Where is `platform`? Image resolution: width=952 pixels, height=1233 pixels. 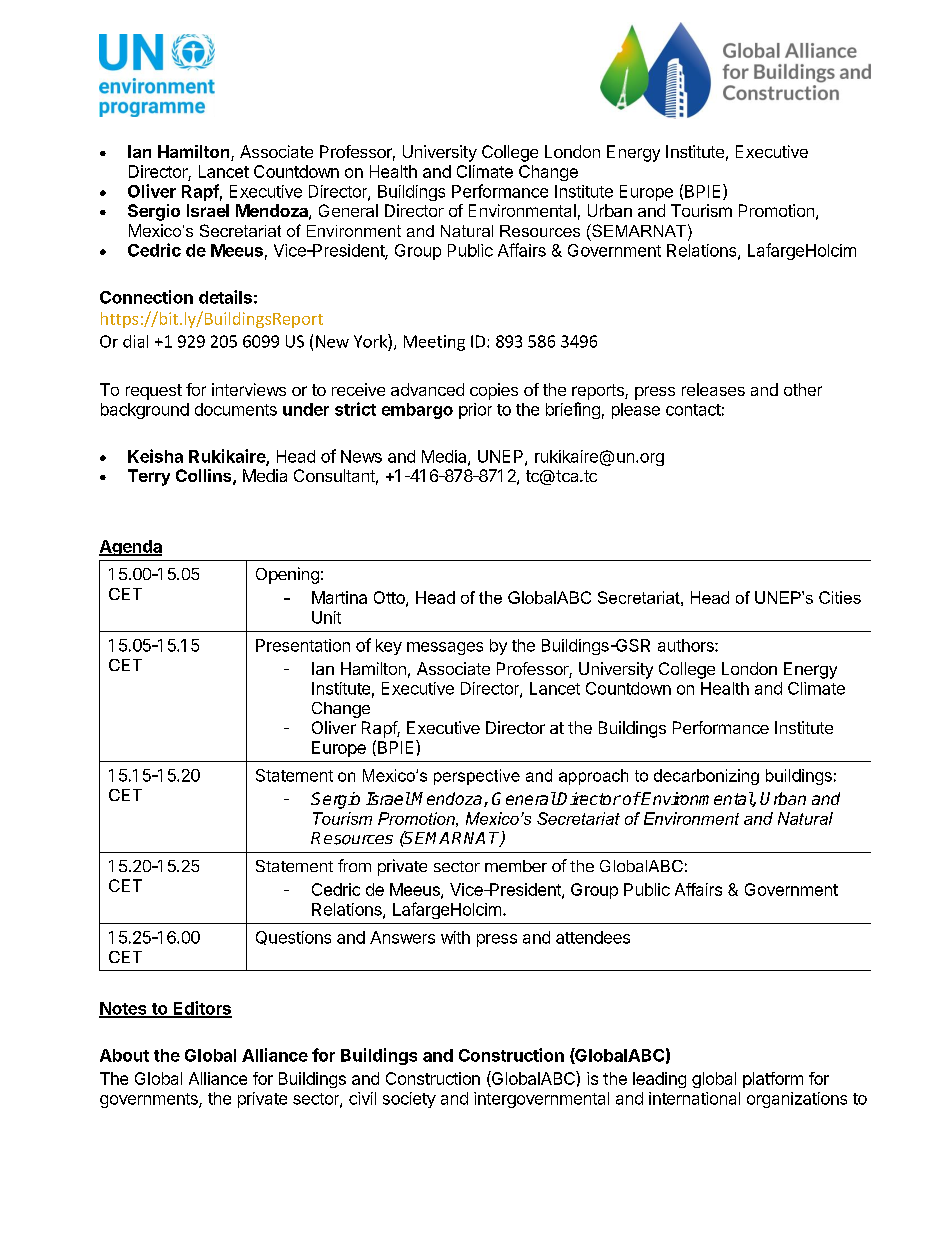 platform is located at coordinates (773, 1080).
